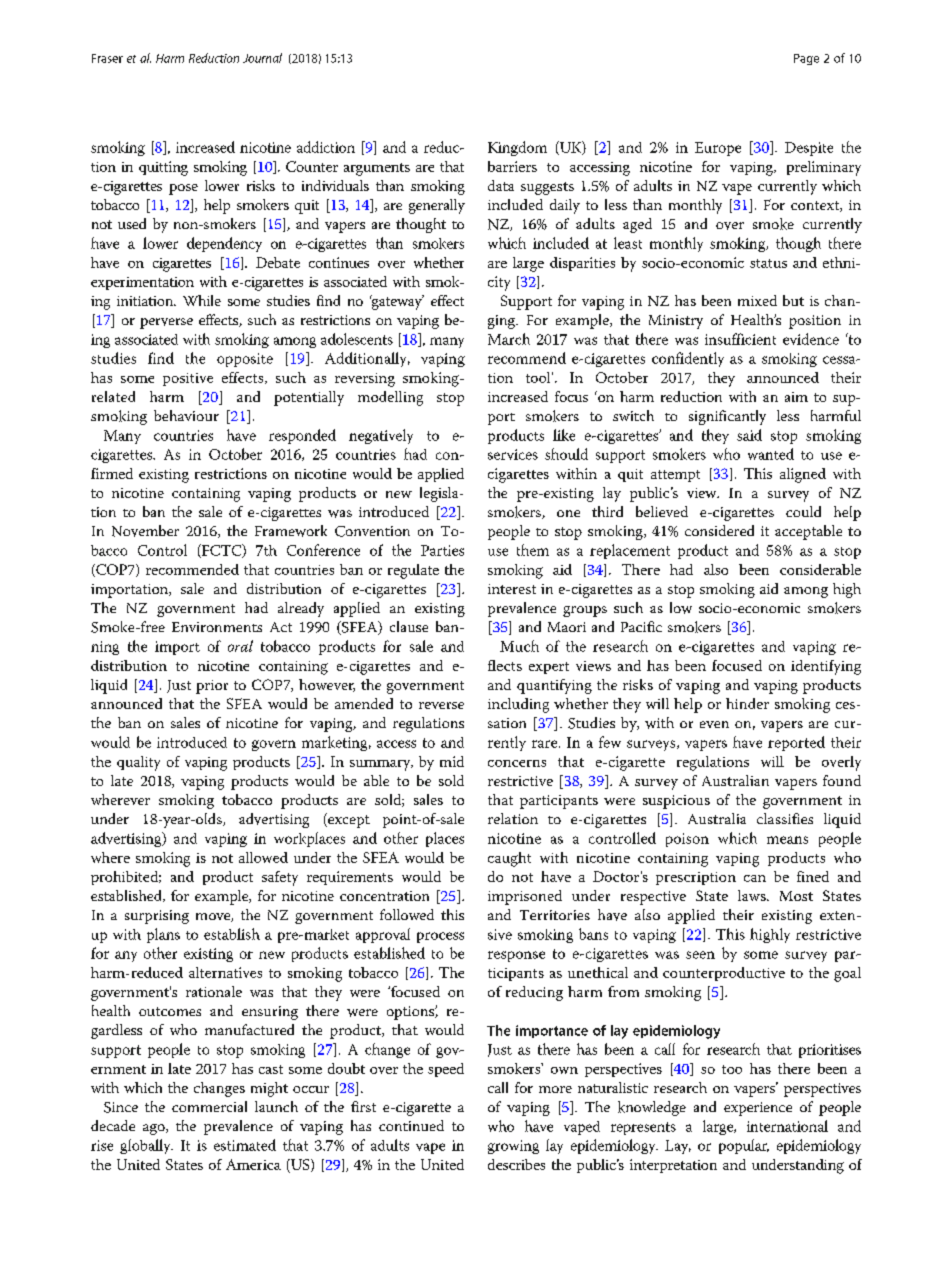 This screenshot has width=952, height=1265. I want to click on identifying, so click(826, 667).
